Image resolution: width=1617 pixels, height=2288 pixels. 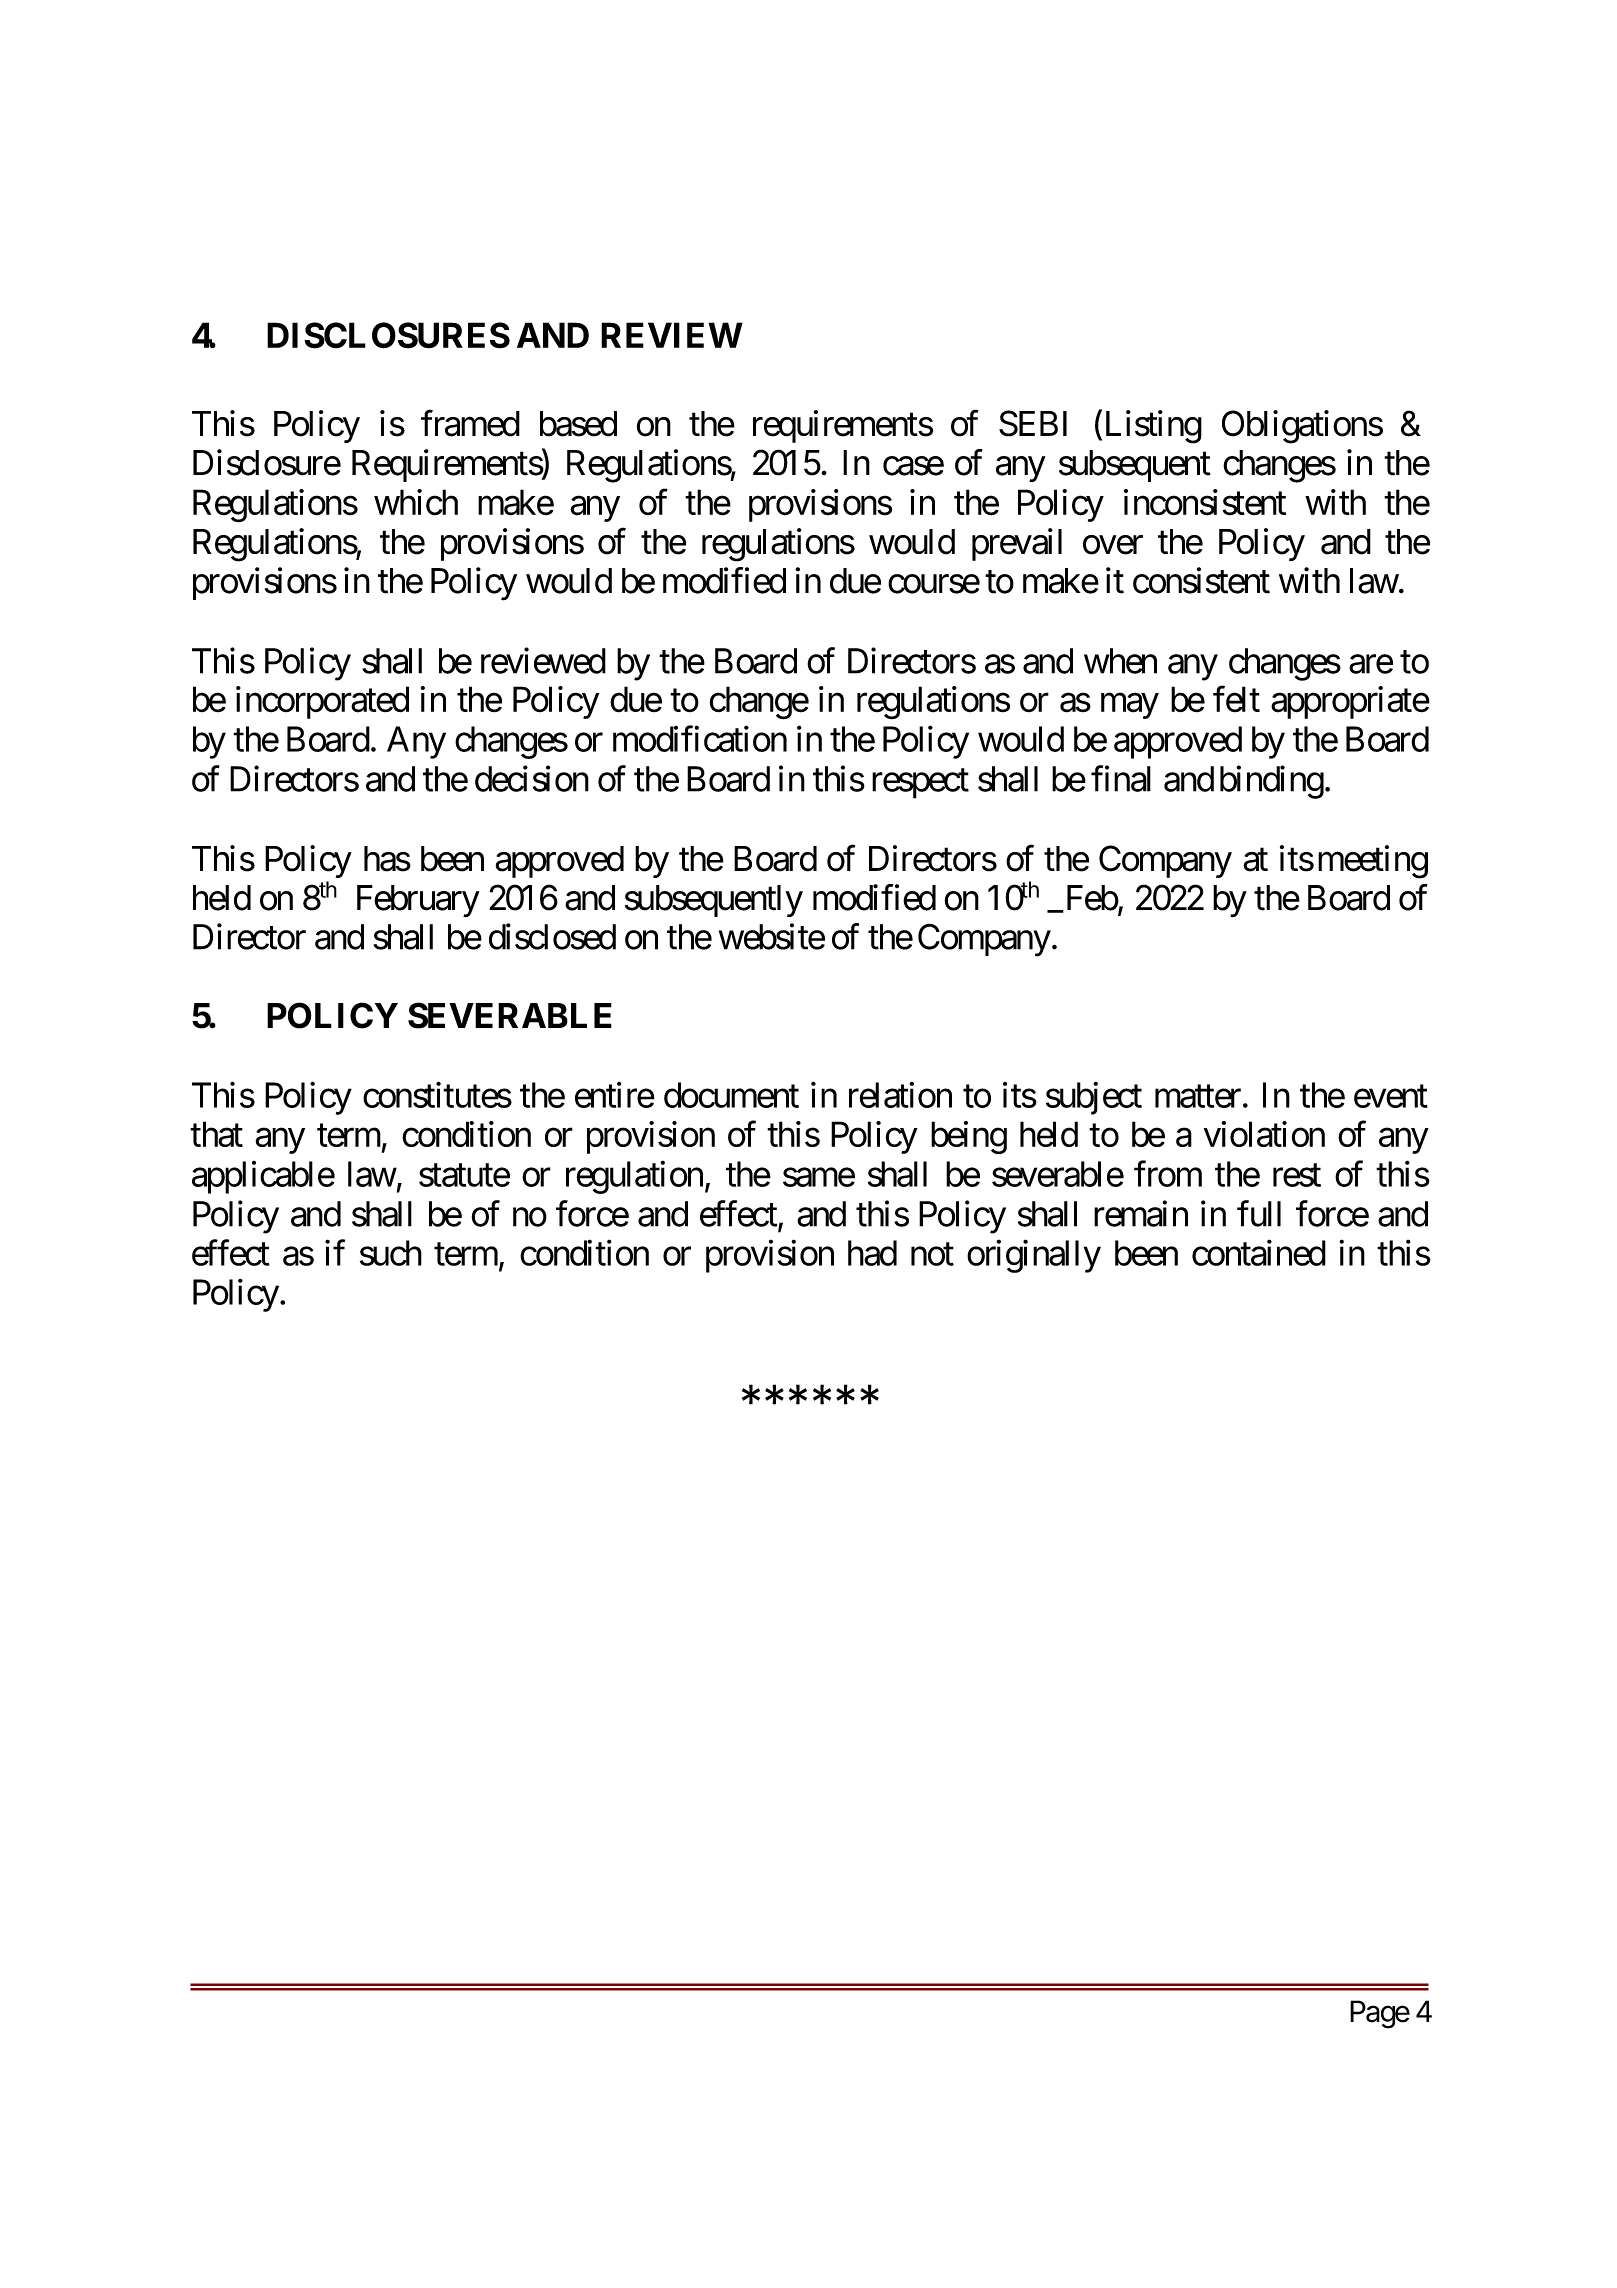 What do you see at coordinates (416, 502) in the image?
I see `which` at bounding box center [416, 502].
